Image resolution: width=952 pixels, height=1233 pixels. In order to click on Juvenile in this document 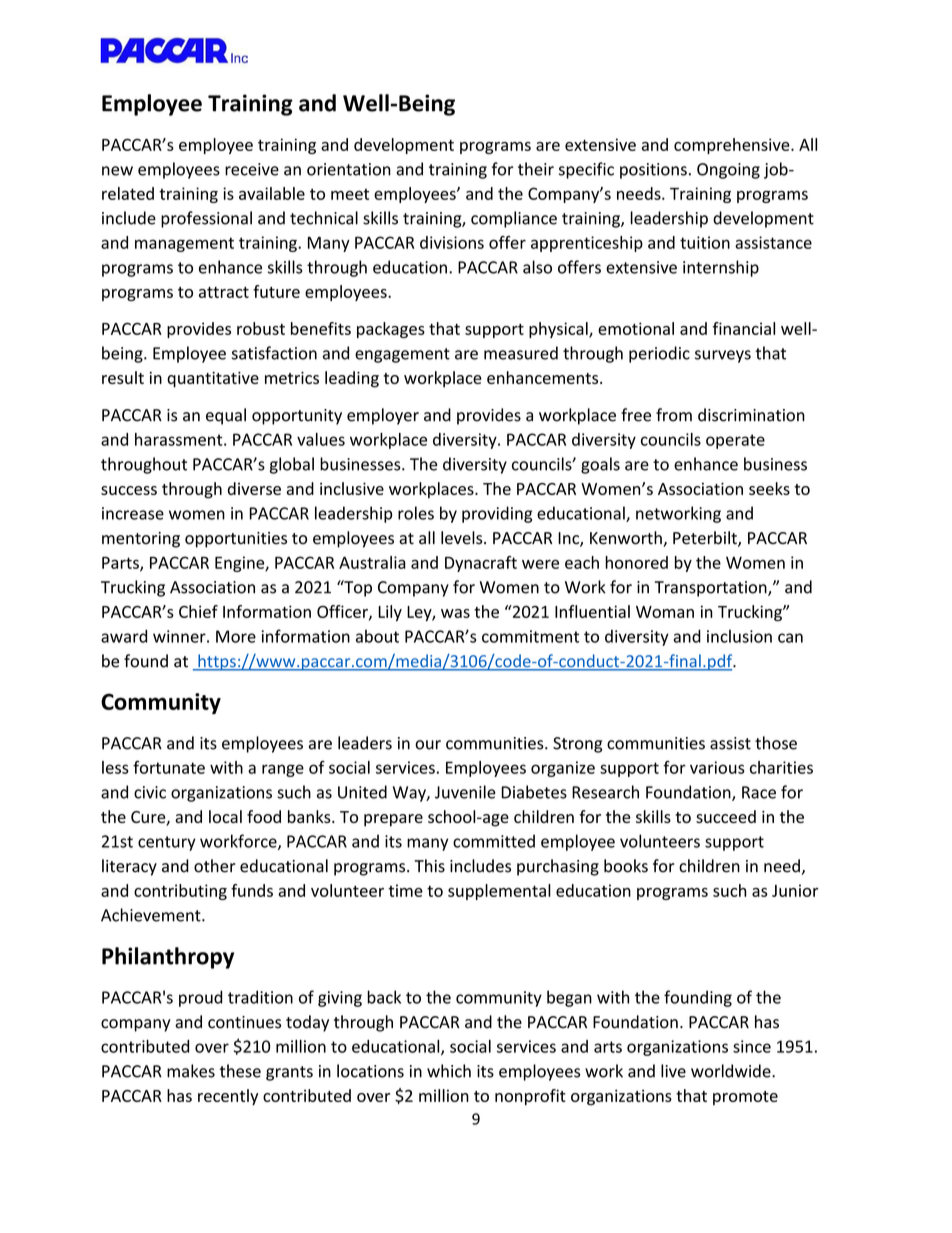, I will do `click(465, 792)`.
